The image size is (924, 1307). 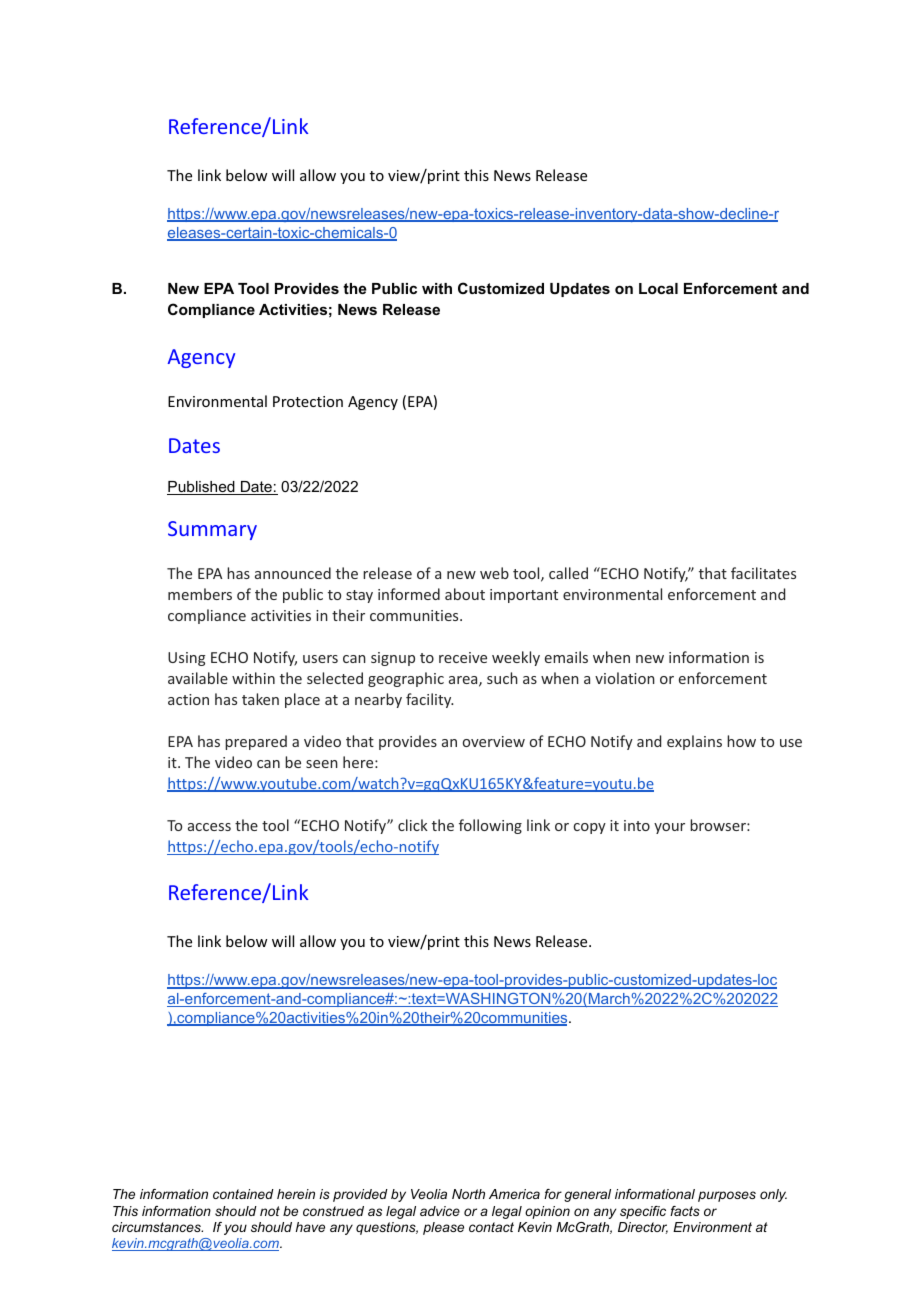 What do you see at coordinates (256, 742) in the screenshot?
I see `prepared` at bounding box center [256, 742].
